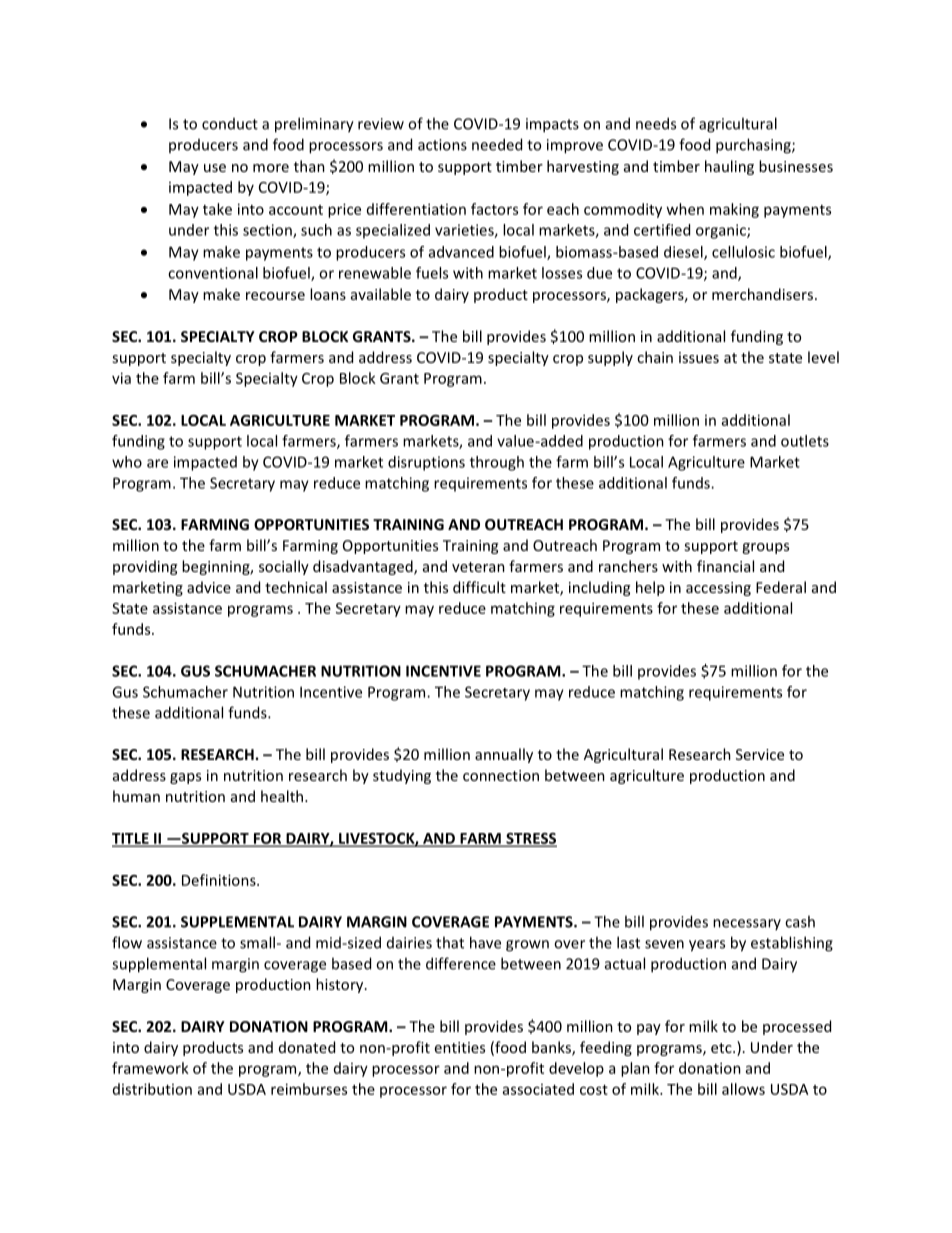 Image resolution: width=952 pixels, height=1233 pixels. Describe the element at coordinates (722, 1048) in the screenshot. I see `etc` at that location.
